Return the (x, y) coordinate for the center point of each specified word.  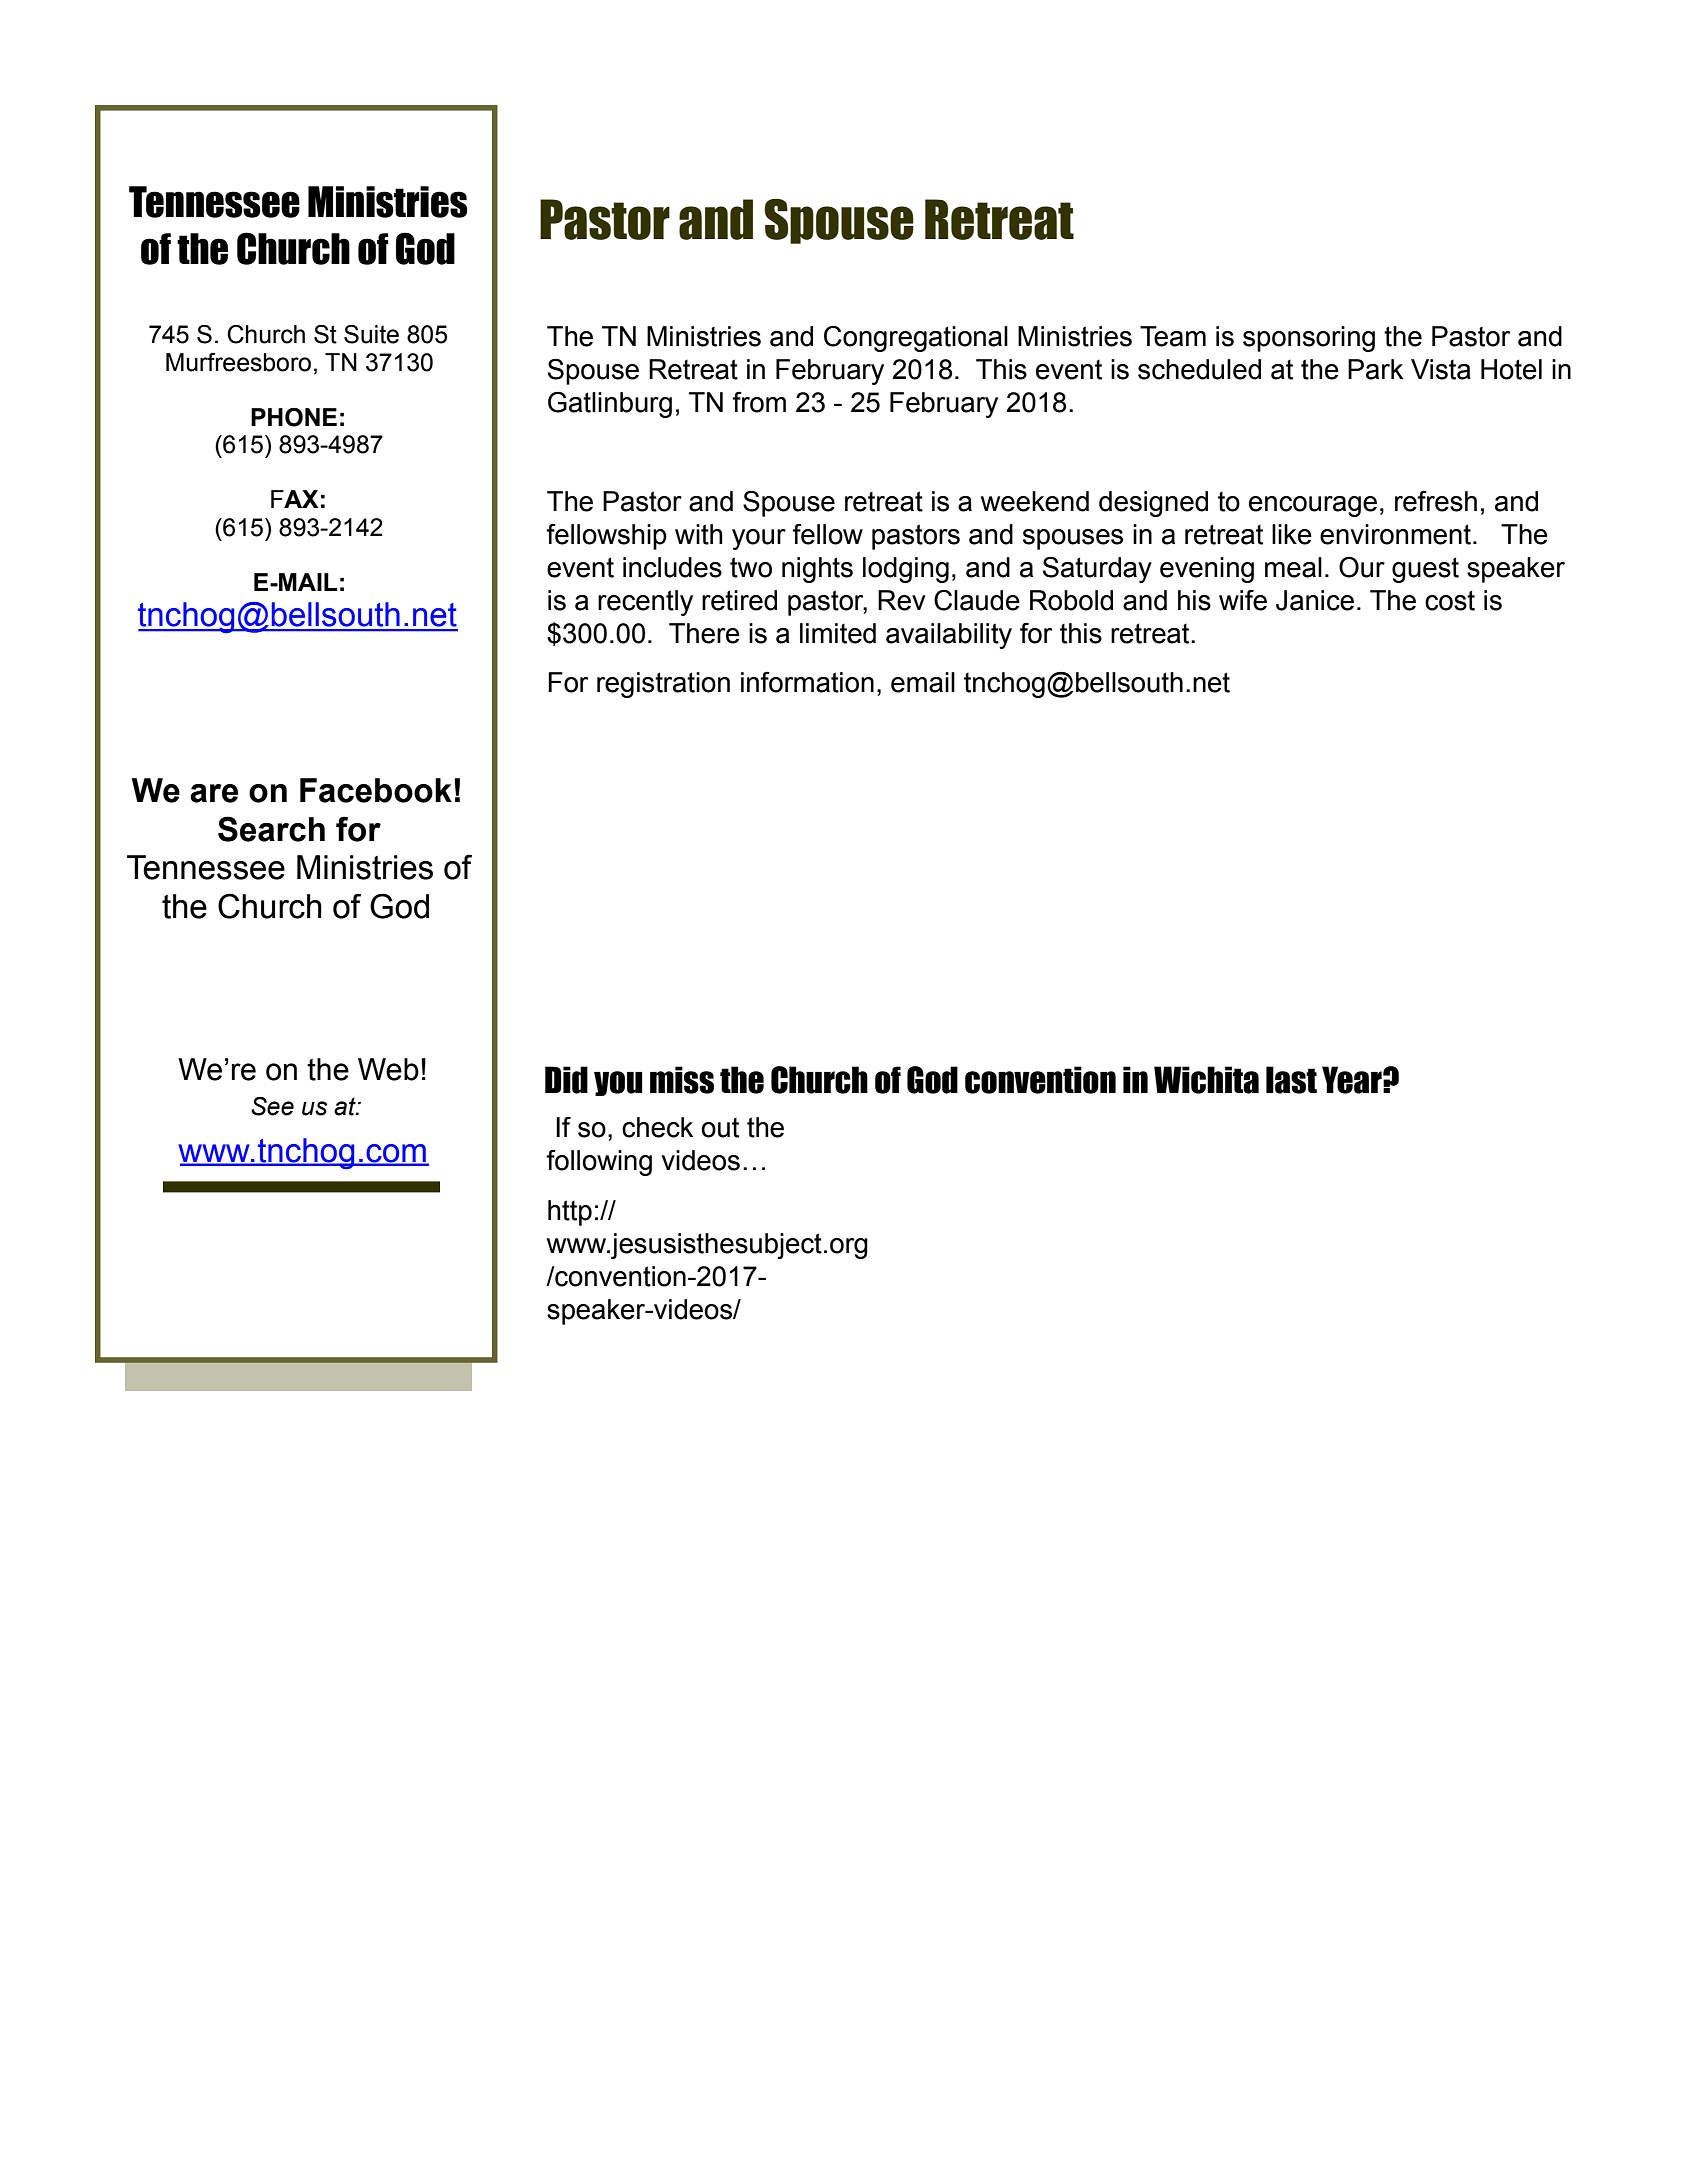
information (807, 682)
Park (1375, 369)
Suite (371, 334)
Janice (1315, 600)
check (657, 1127)
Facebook (376, 790)
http (570, 1213)
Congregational (916, 339)
